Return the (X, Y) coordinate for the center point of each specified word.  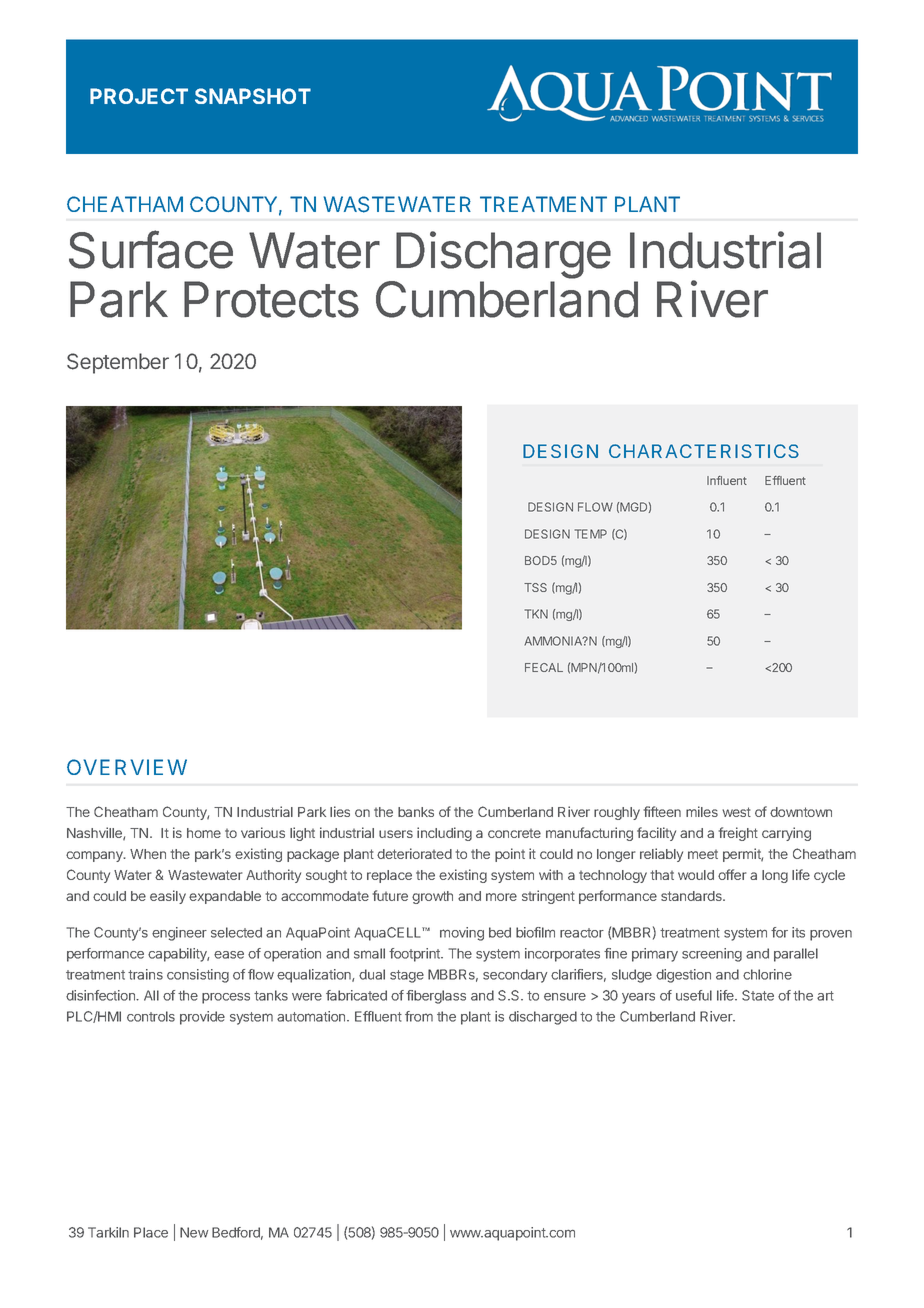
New (194, 1232)
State (758, 995)
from (419, 1016)
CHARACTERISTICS (704, 451)
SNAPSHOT (253, 96)
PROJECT (139, 96)
